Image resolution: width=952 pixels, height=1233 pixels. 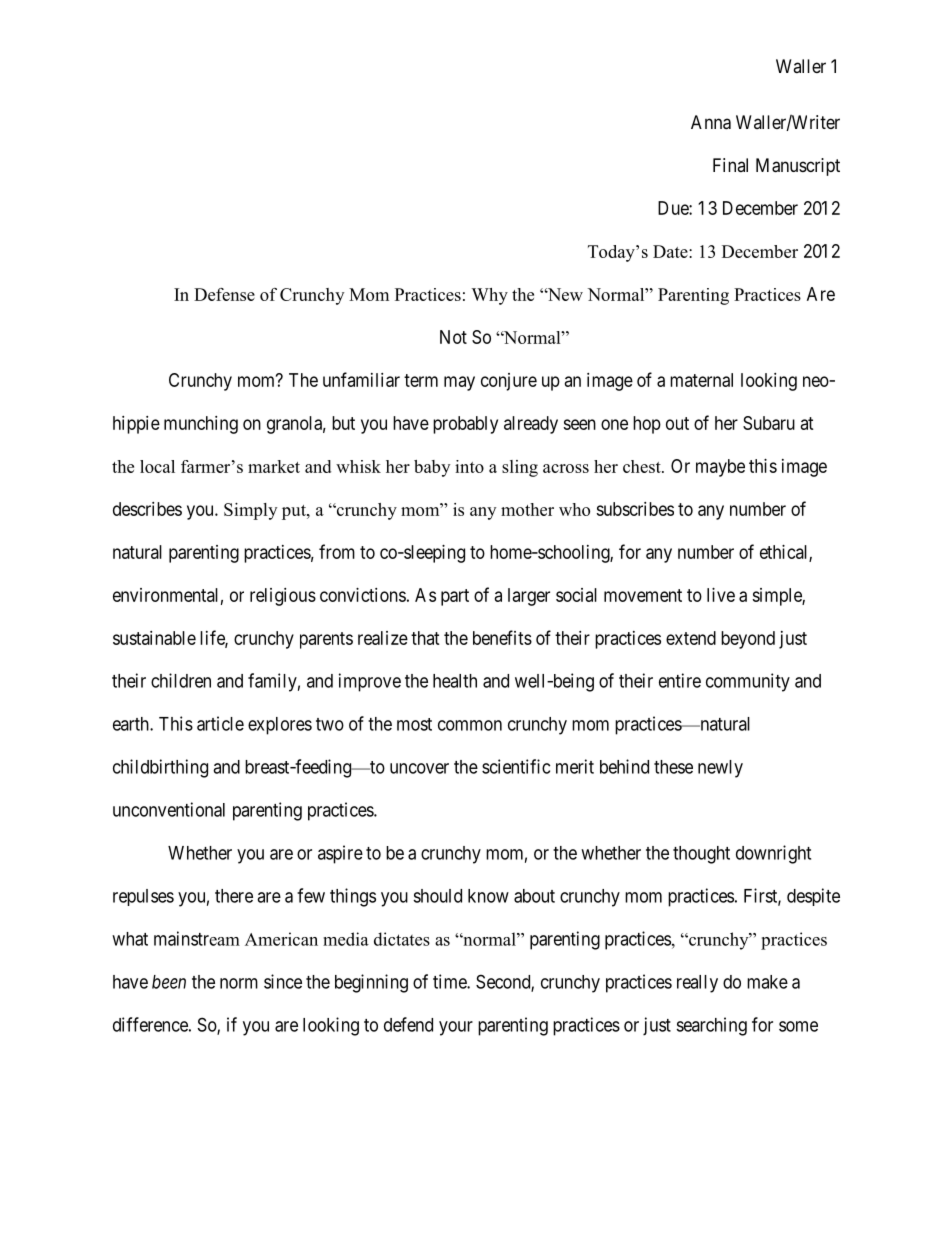 I want to click on Defense, so click(x=224, y=294).
